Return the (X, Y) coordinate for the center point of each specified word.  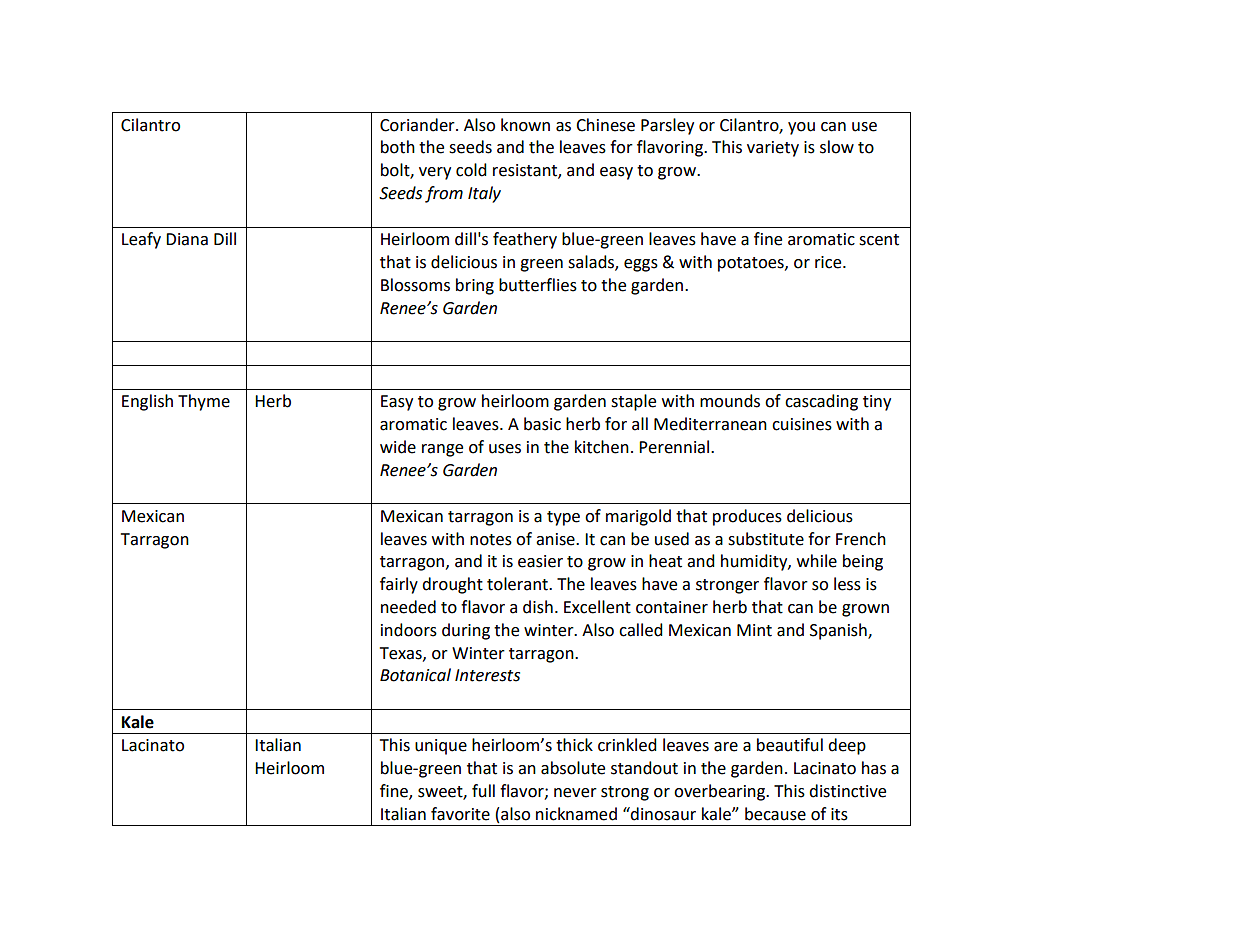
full (483, 791)
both (398, 147)
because (775, 814)
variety (773, 149)
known (525, 125)
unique (441, 747)
